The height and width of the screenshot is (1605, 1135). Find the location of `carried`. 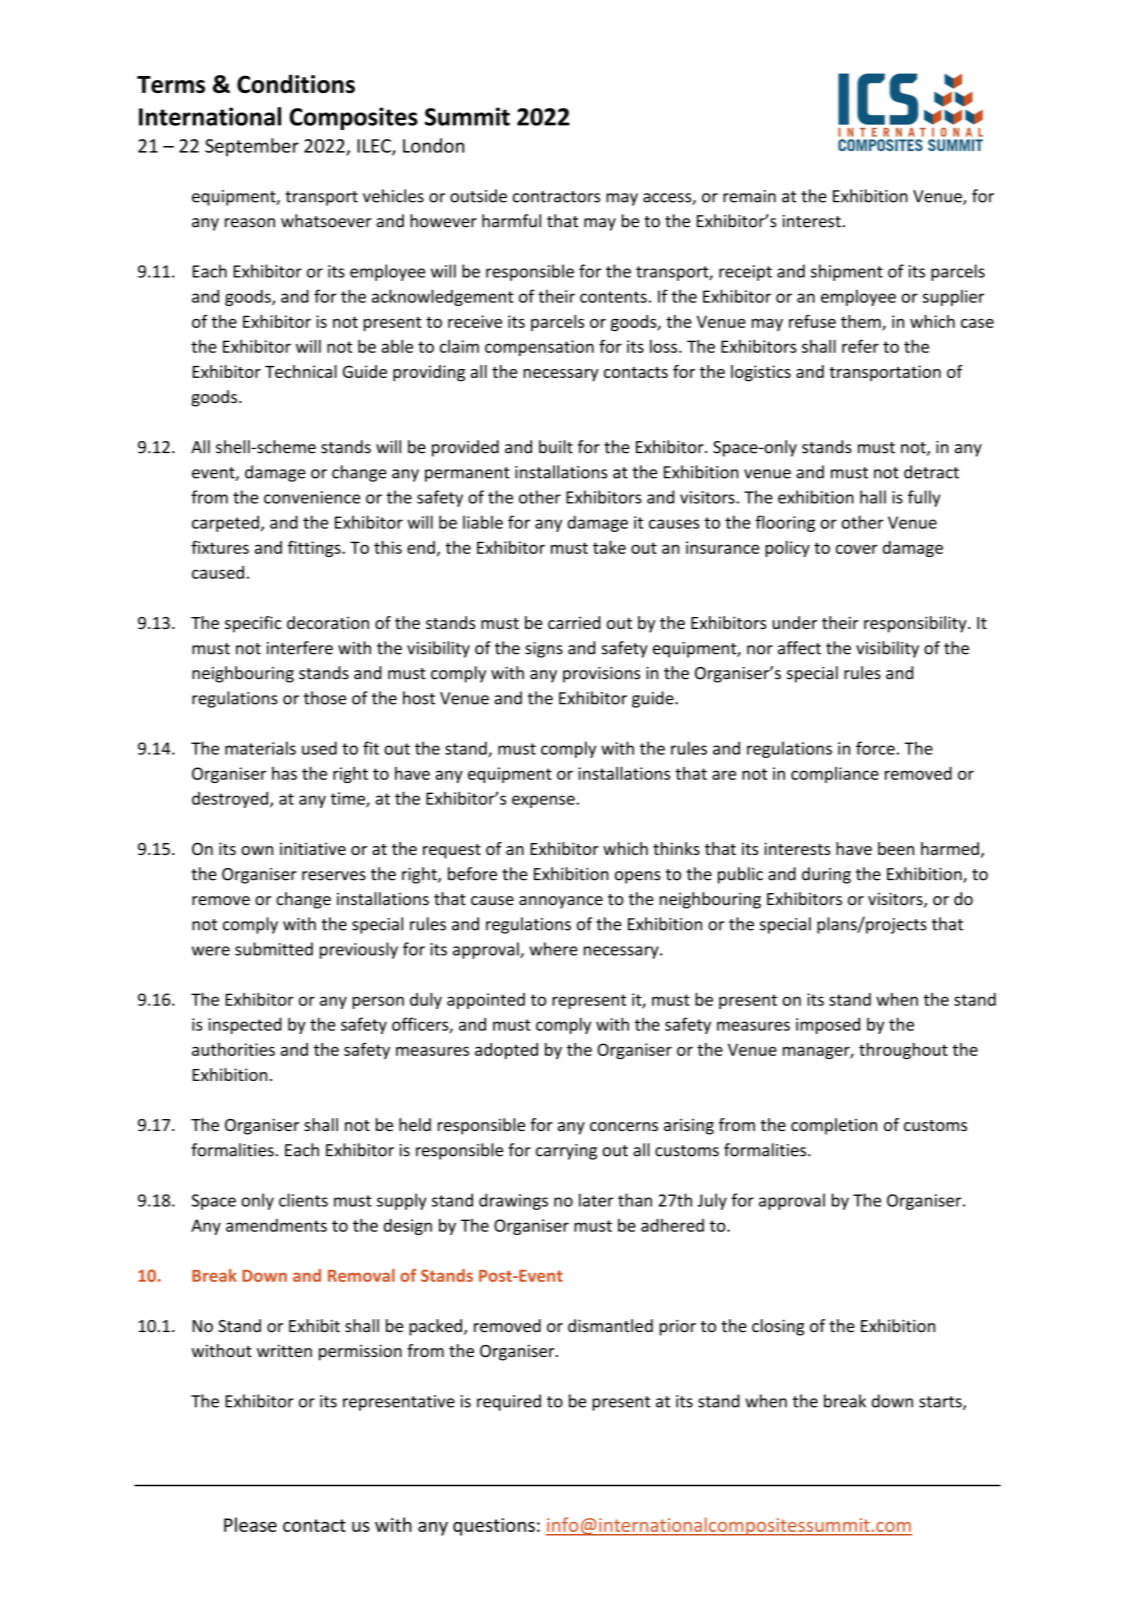

carried is located at coordinates (574, 622).
